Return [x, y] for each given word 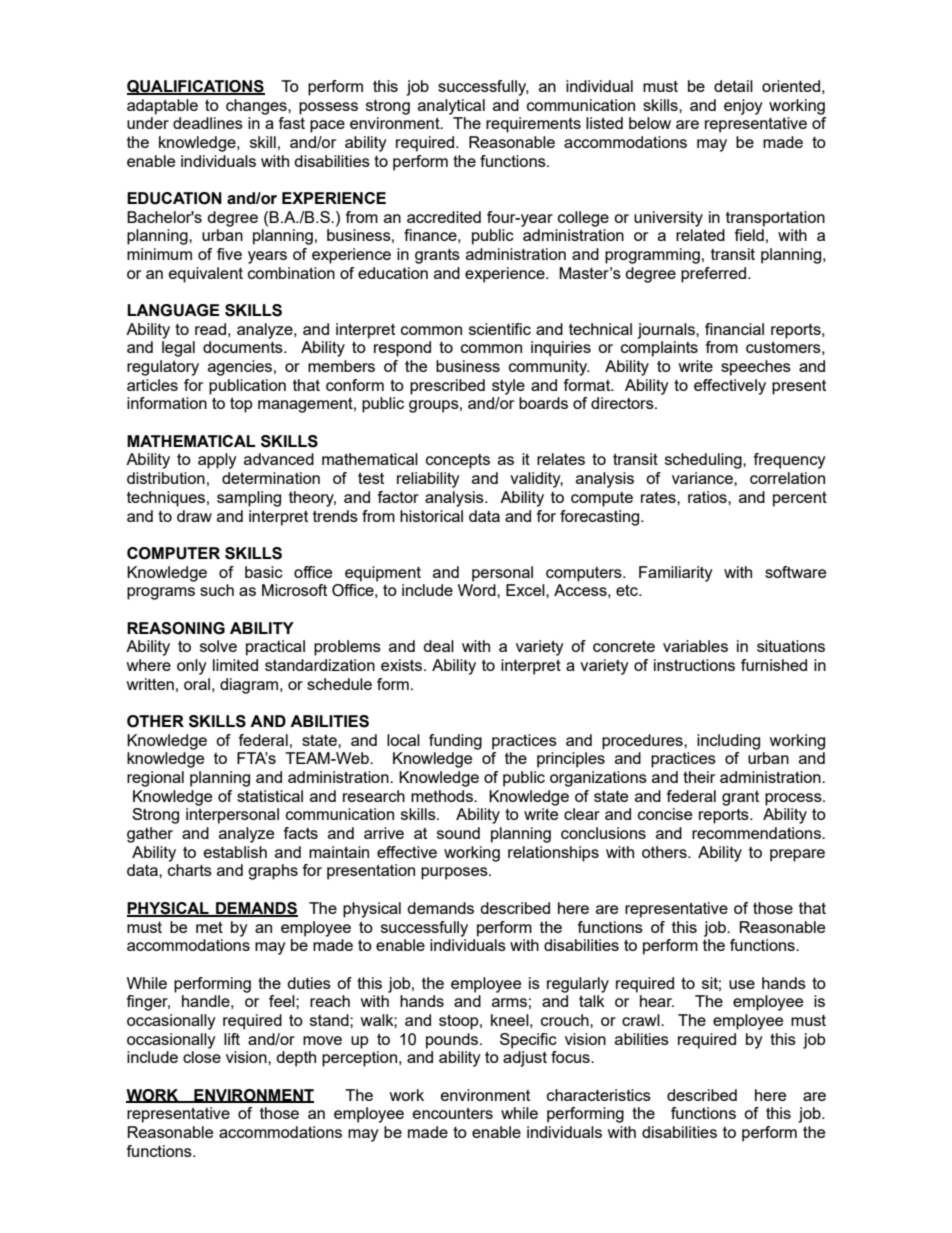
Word [478, 590]
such [217, 590]
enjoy [743, 107]
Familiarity [676, 574]
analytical [451, 107]
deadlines [208, 123]
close [202, 1057]
